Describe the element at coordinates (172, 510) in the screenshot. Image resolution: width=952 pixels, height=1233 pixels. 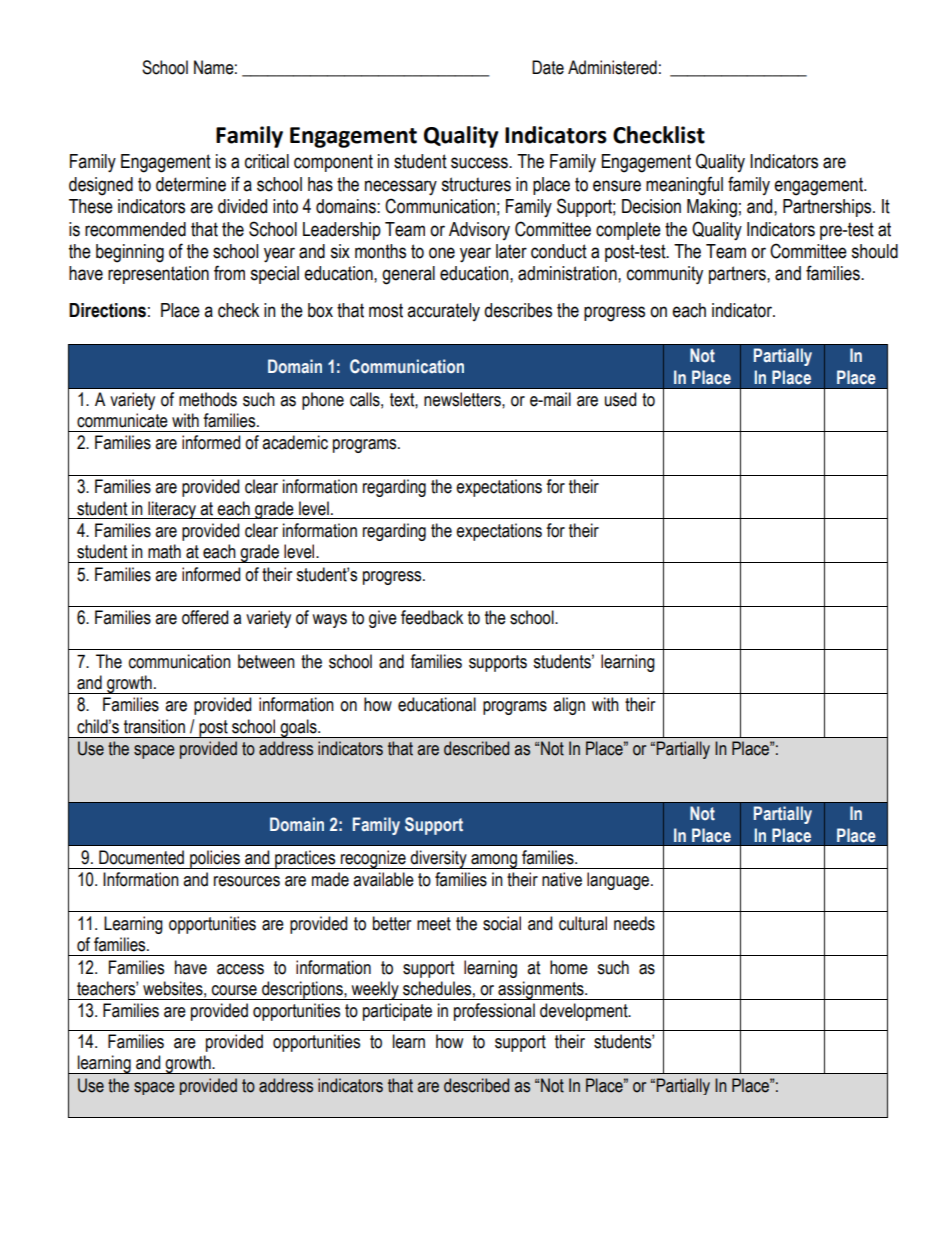
I see `literacy` at that location.
